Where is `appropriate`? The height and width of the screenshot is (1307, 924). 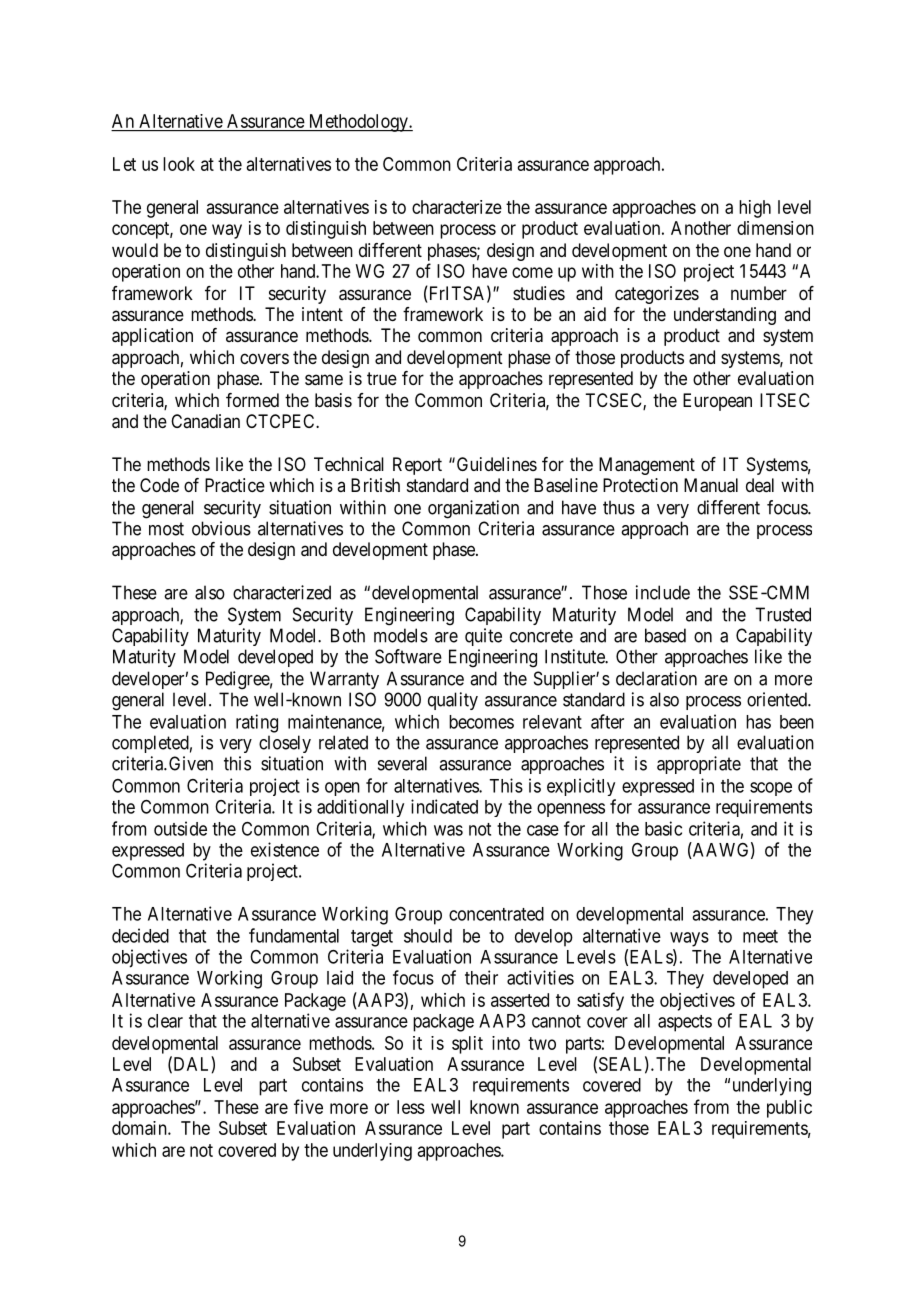
appropriate is located at coordinates (699, 765).
